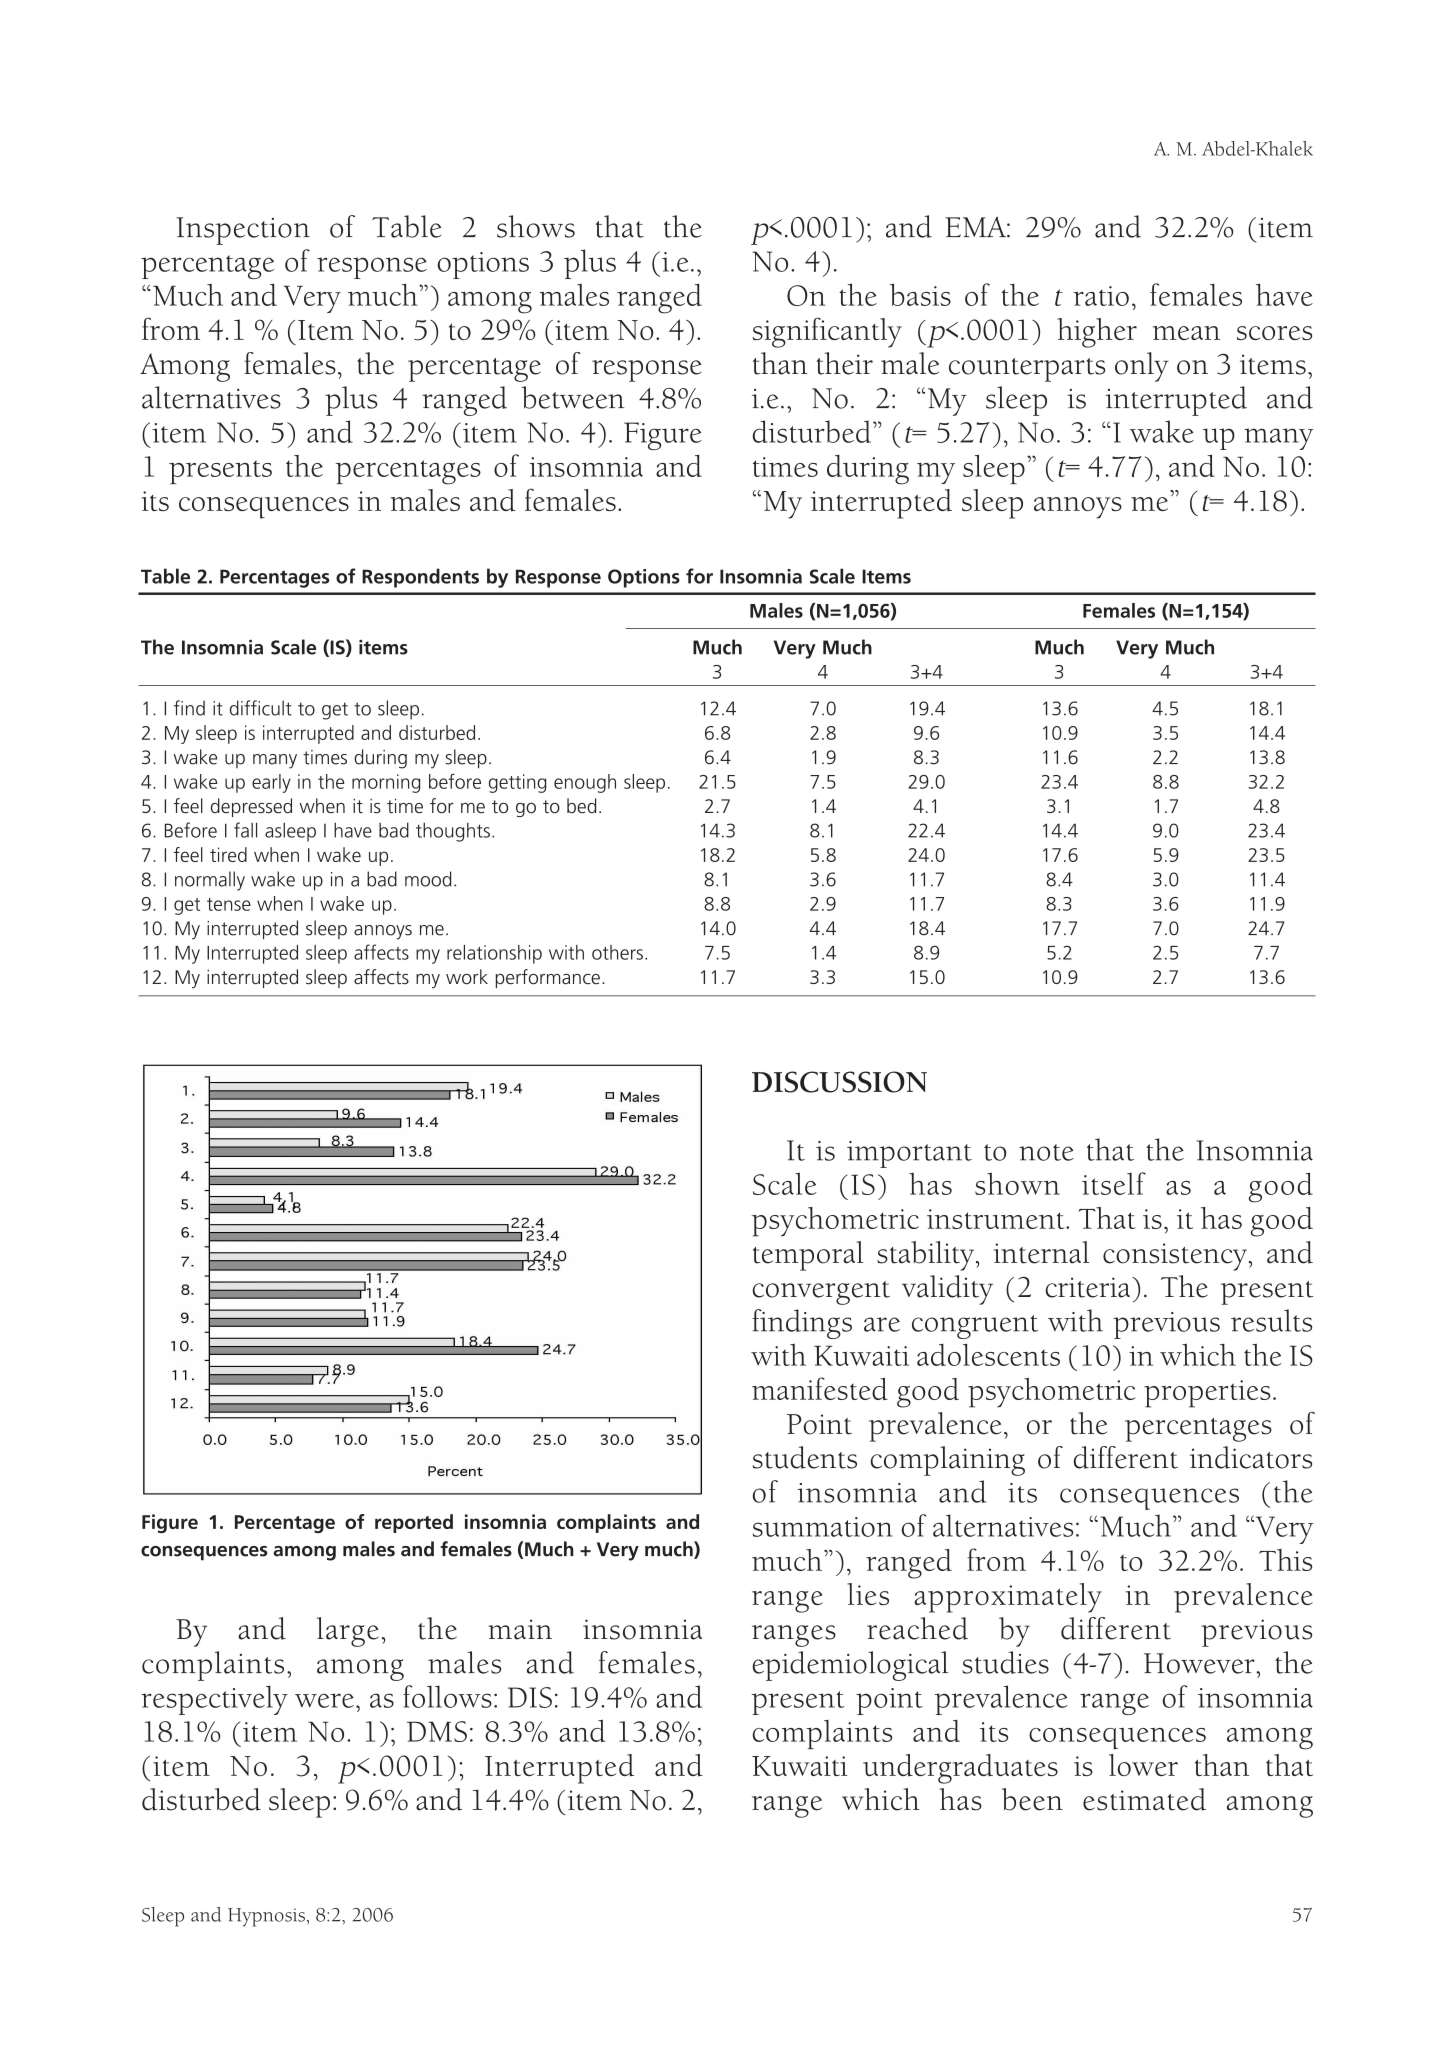  What do you see at coordinates (1251, 1457) in the screenshot?
I see `indicators` at bounding box center [1251, 1457].
